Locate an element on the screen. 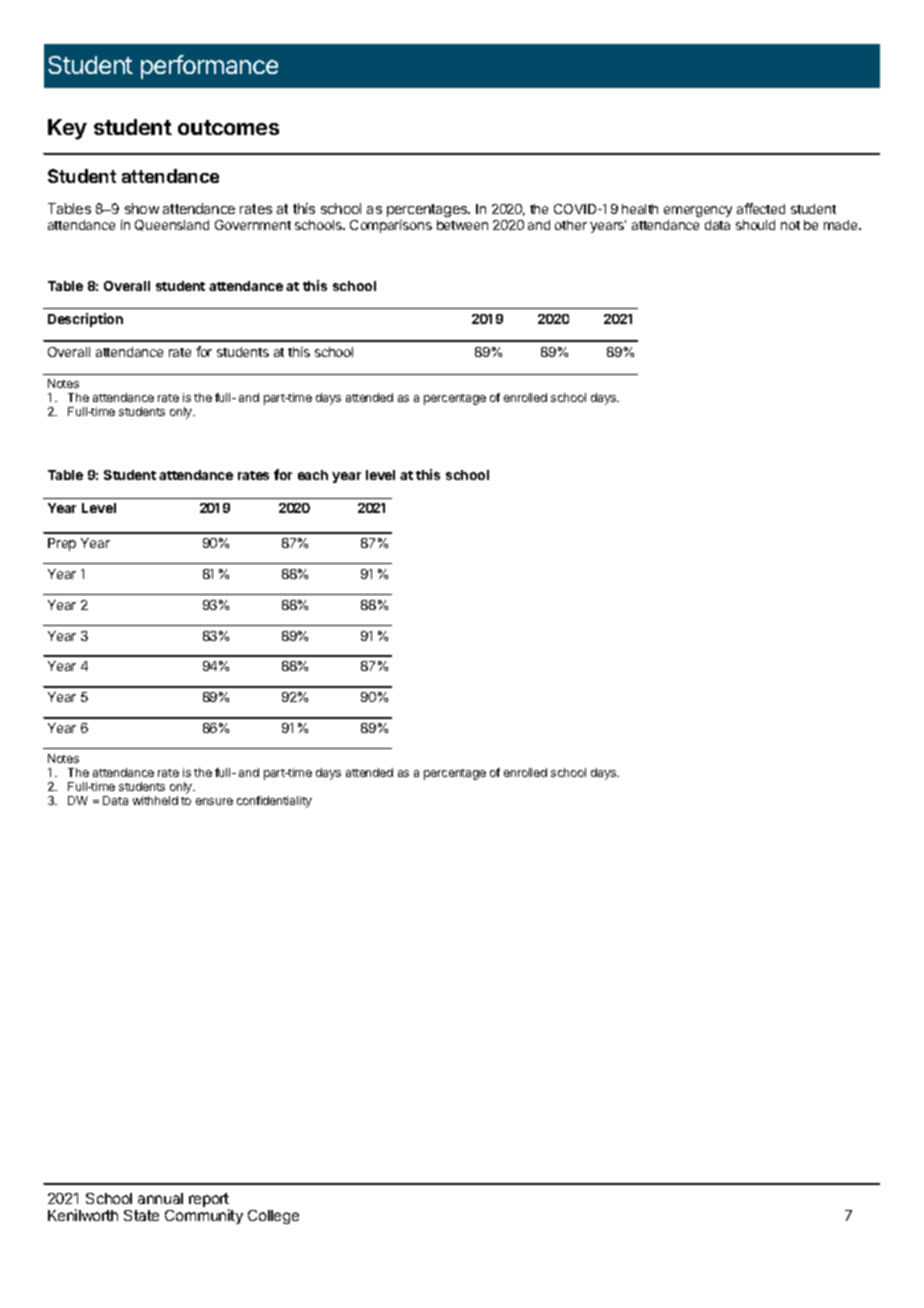 The width and height of the screenshot is (924, 1308). Prep is located at coordinates (62, 544).
